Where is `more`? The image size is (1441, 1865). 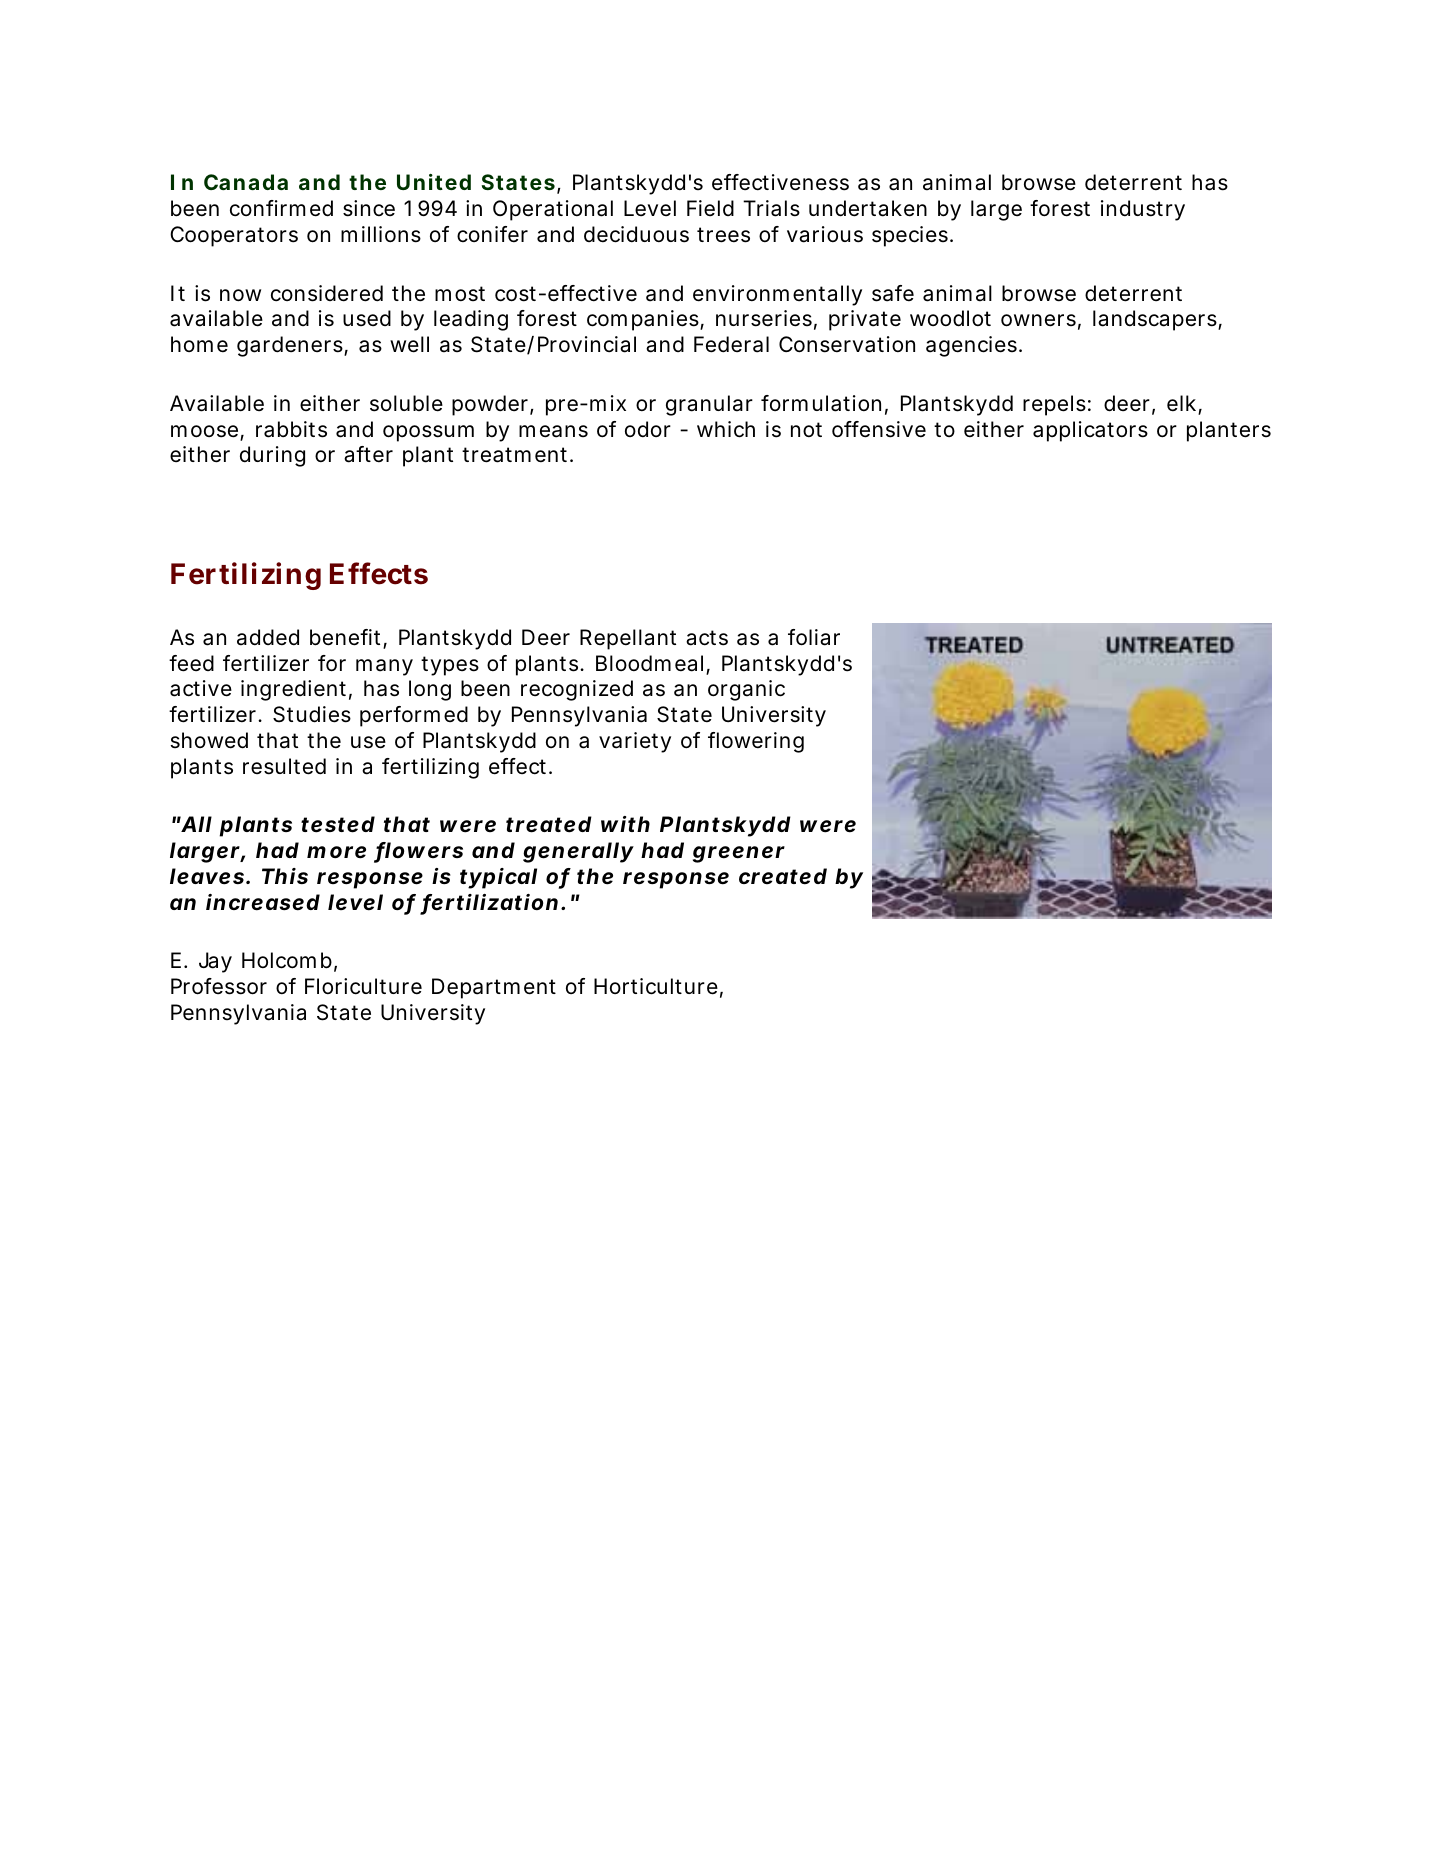
more is located at coordinates (336, 852).
